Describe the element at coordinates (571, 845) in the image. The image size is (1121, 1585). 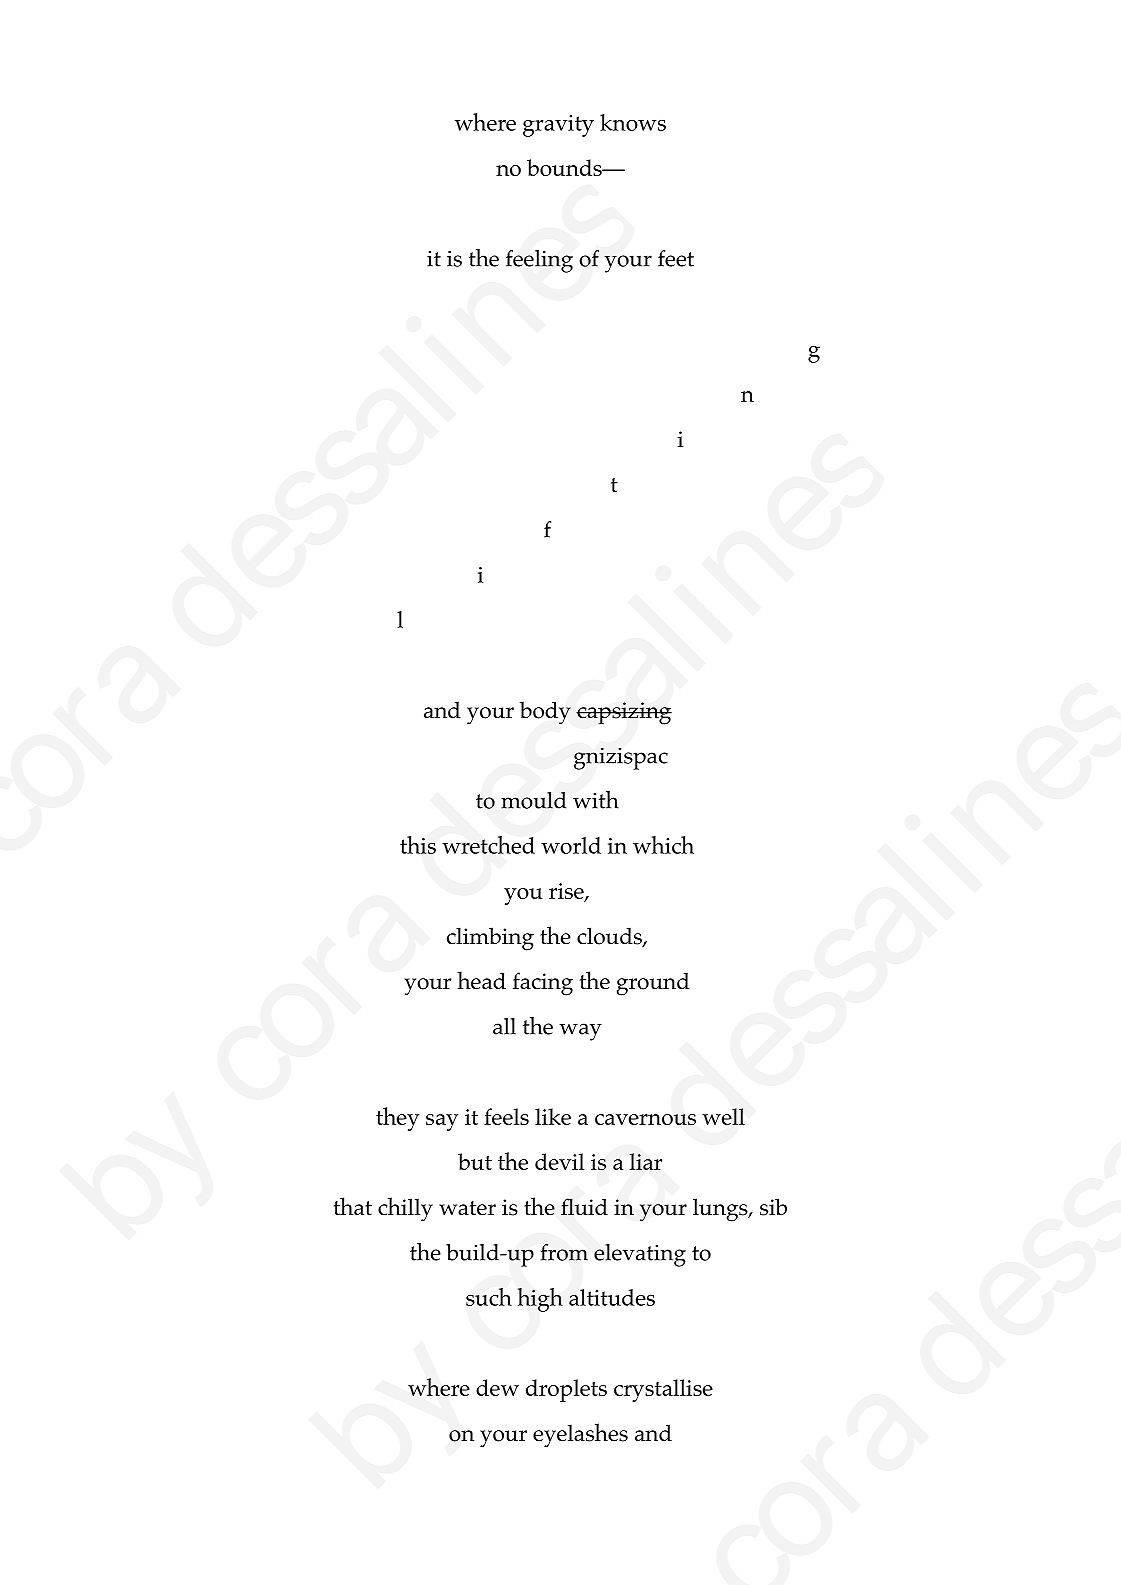
I see `world` at that location.
